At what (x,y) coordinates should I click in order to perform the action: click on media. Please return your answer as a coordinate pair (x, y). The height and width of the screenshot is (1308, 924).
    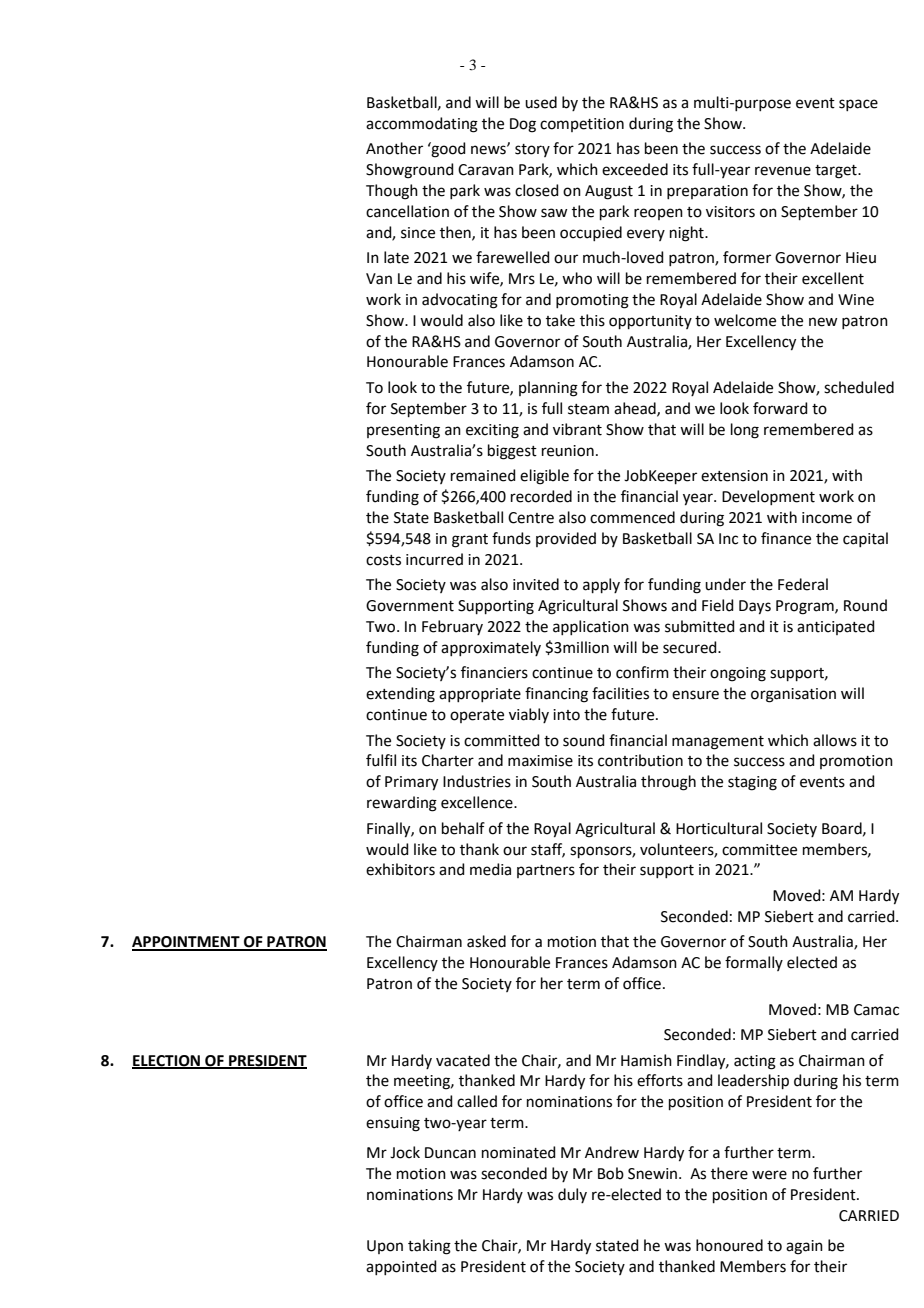
    Looking at the image, I should click on (490, 869).
